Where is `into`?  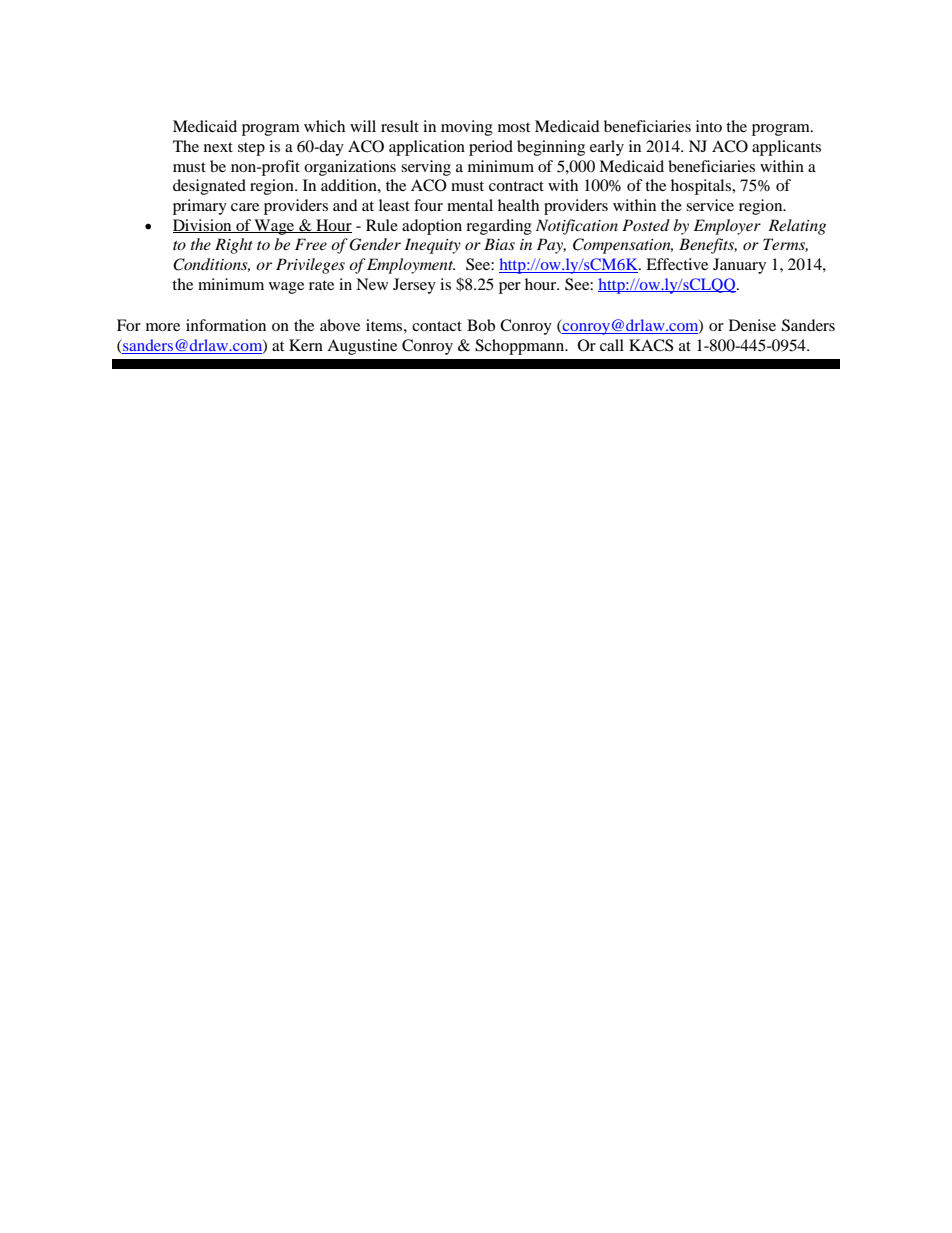 into is located at coordinates (709, 126).
